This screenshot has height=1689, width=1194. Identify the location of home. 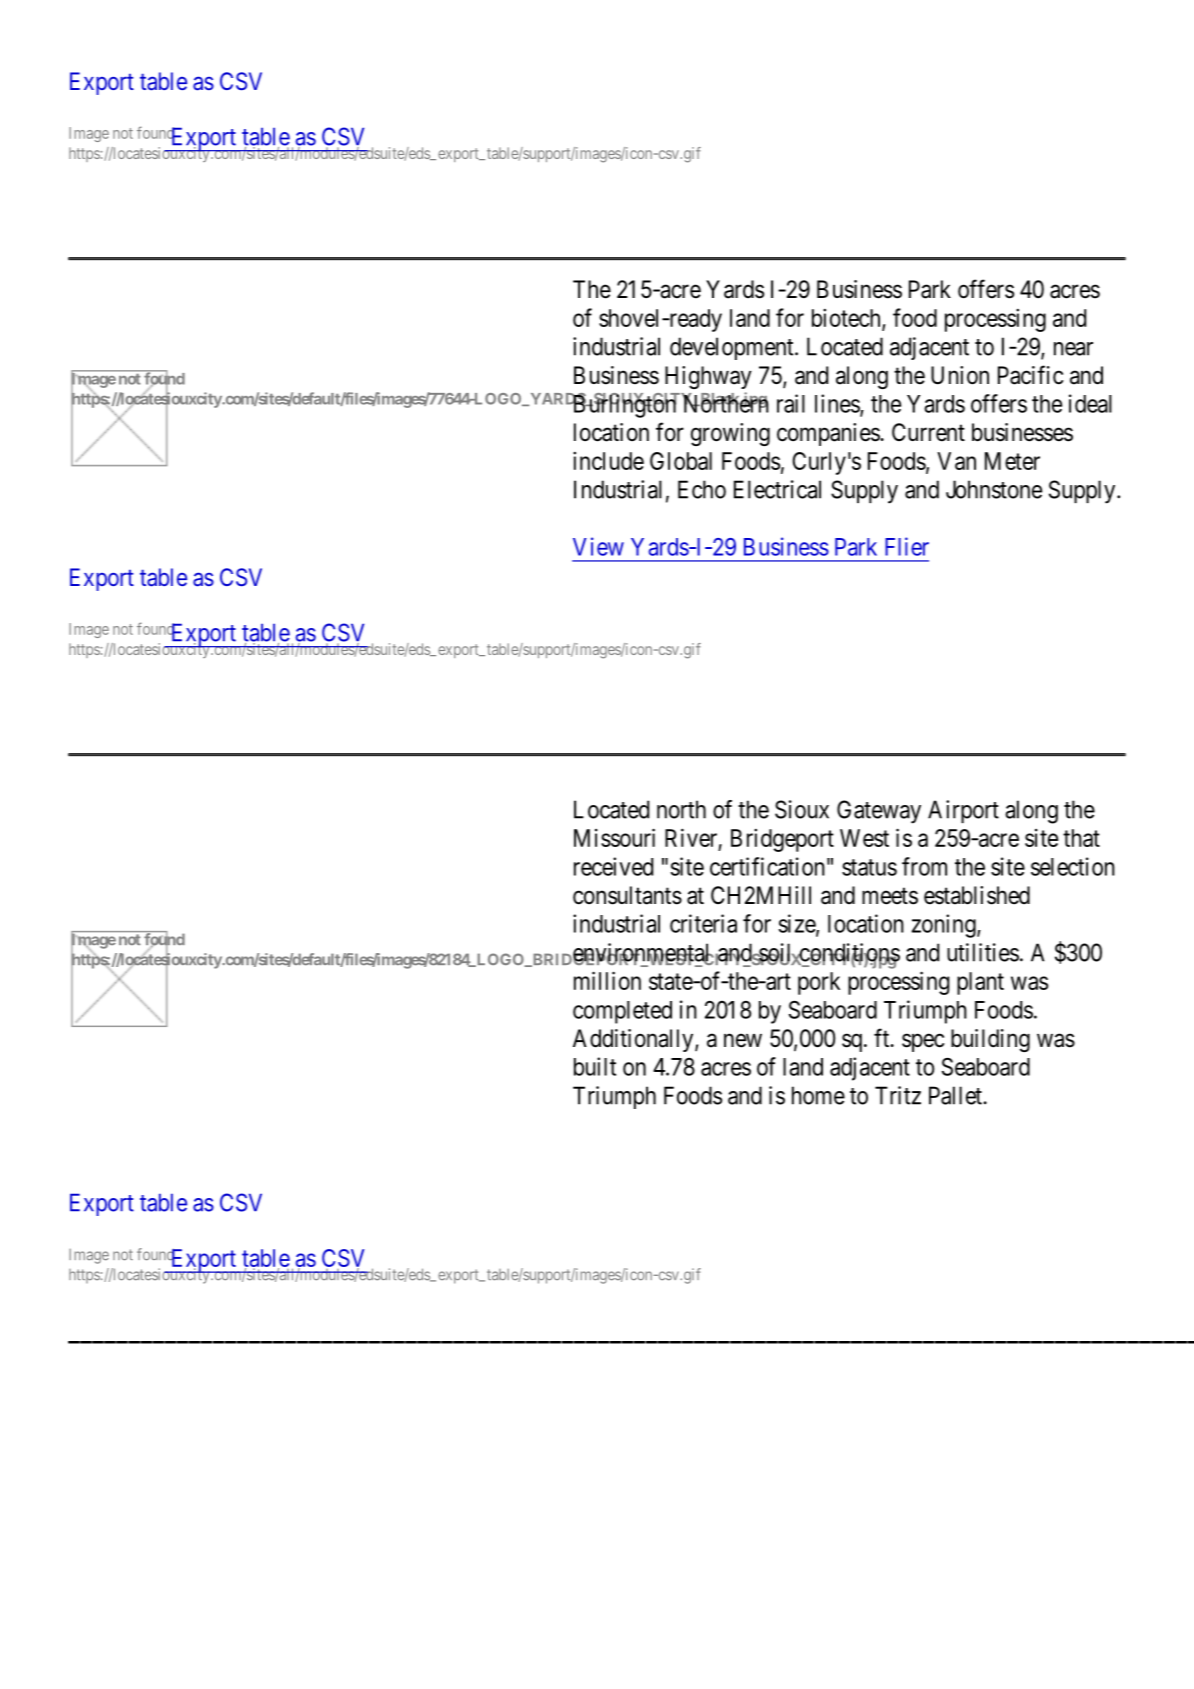
(818, 1095).
